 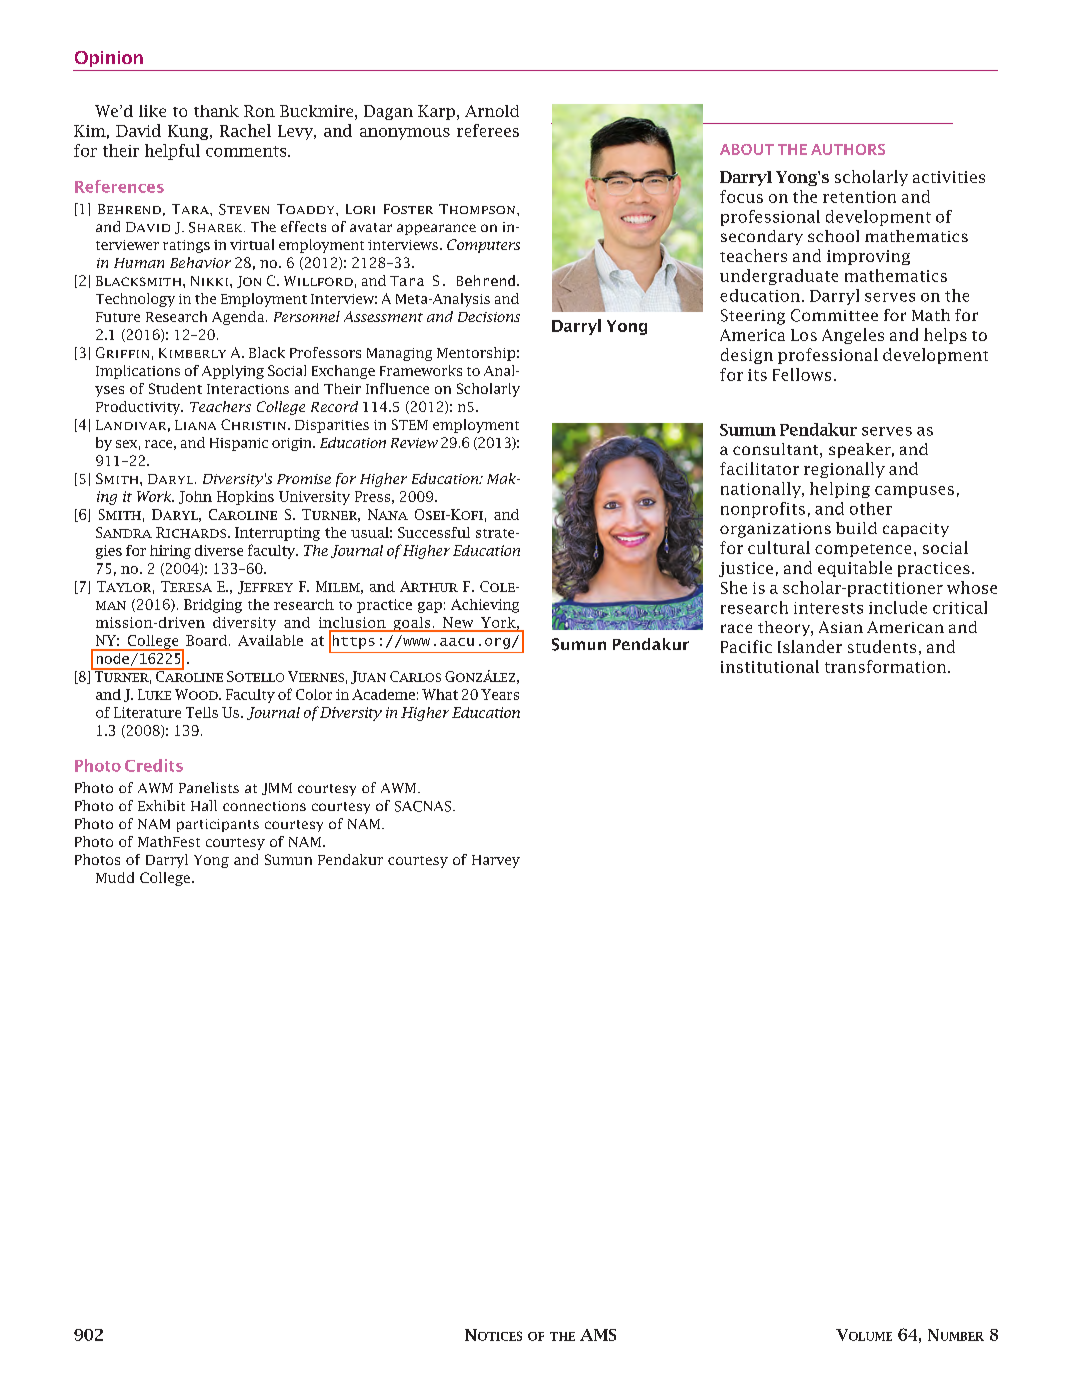 What do you see at coordinates (844, 470) in the page?
I see `regionally` at bounding box center [844, 470].
